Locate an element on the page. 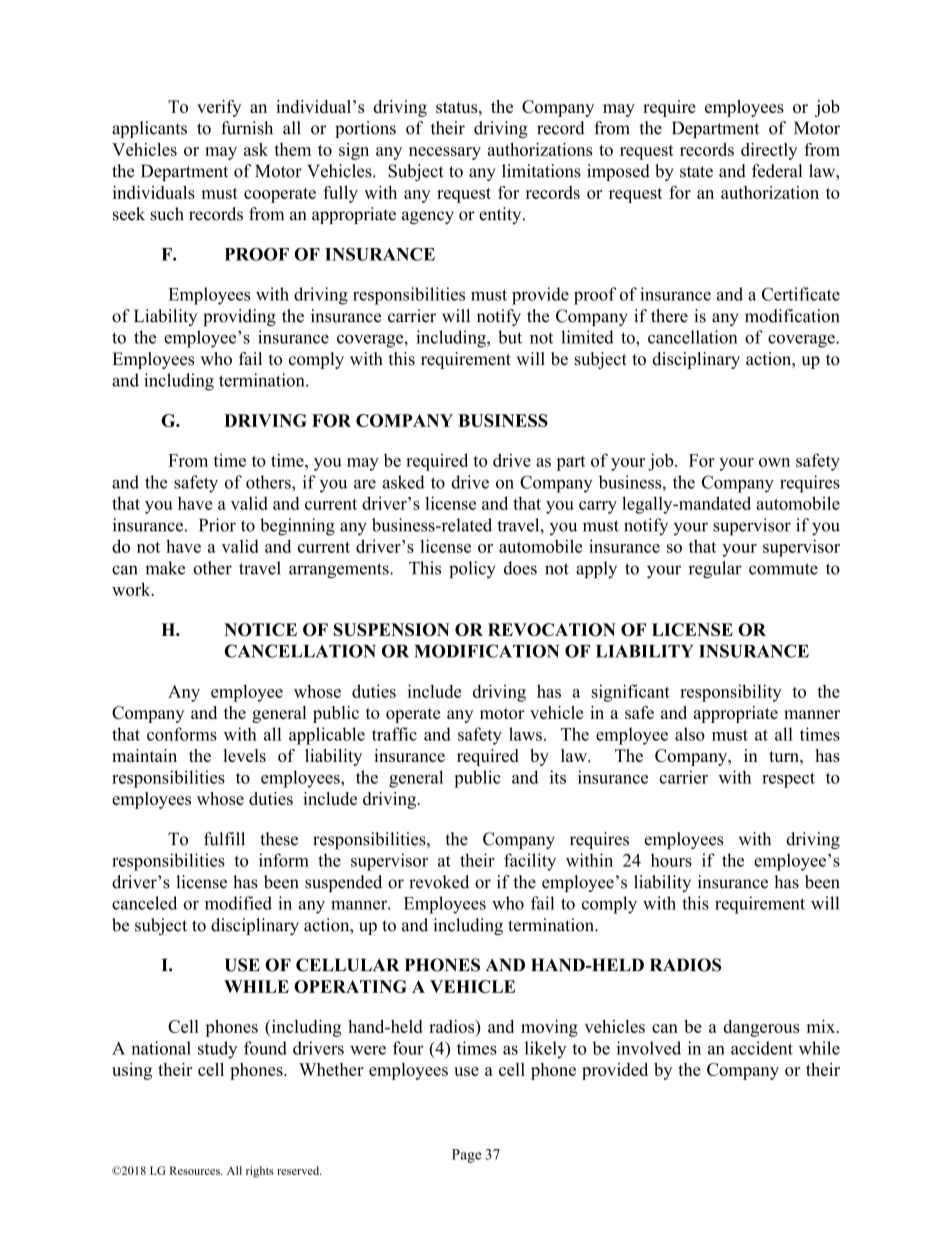 The height and width of the image is (1233, 952). rights is located at coordinates (260, 1172).
